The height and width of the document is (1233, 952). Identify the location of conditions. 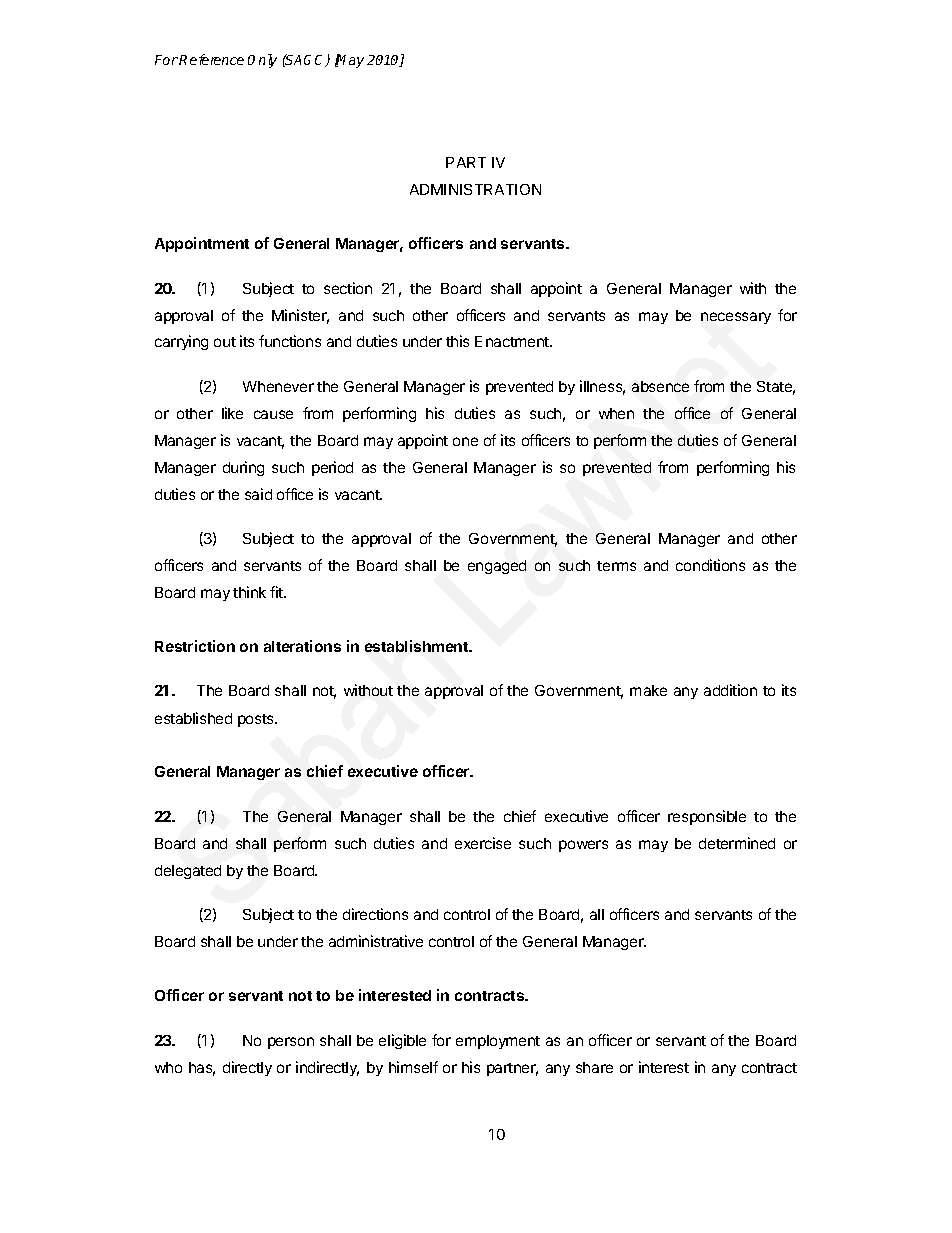
(710, 565).
